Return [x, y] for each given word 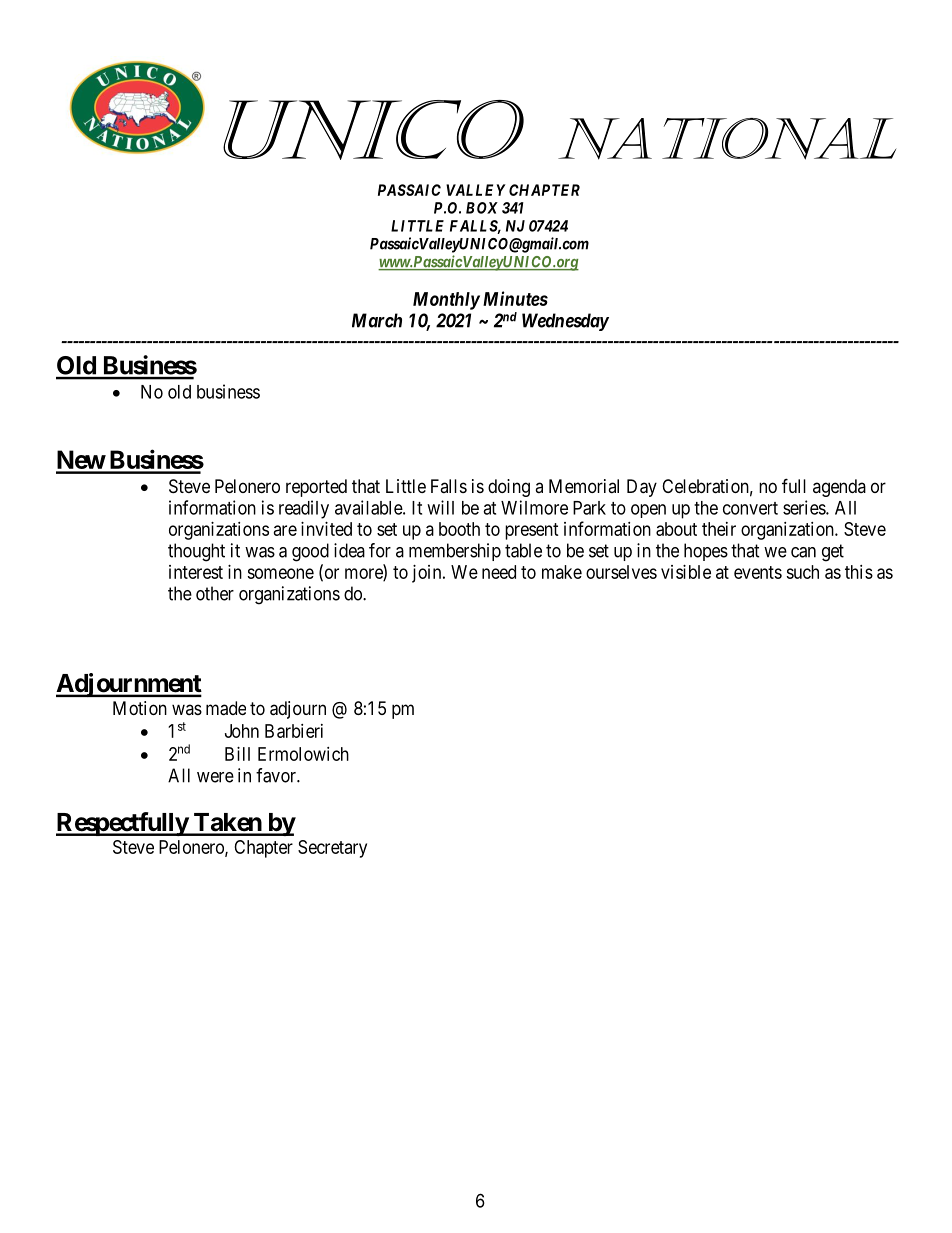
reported [316, 488]
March [377, 320]
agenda [839, 488]
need [499, 572]
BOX [482, 208]
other [215, 593]
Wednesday [565, 322]
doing [509, 488]
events [758, 572]
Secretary [332, 849]
